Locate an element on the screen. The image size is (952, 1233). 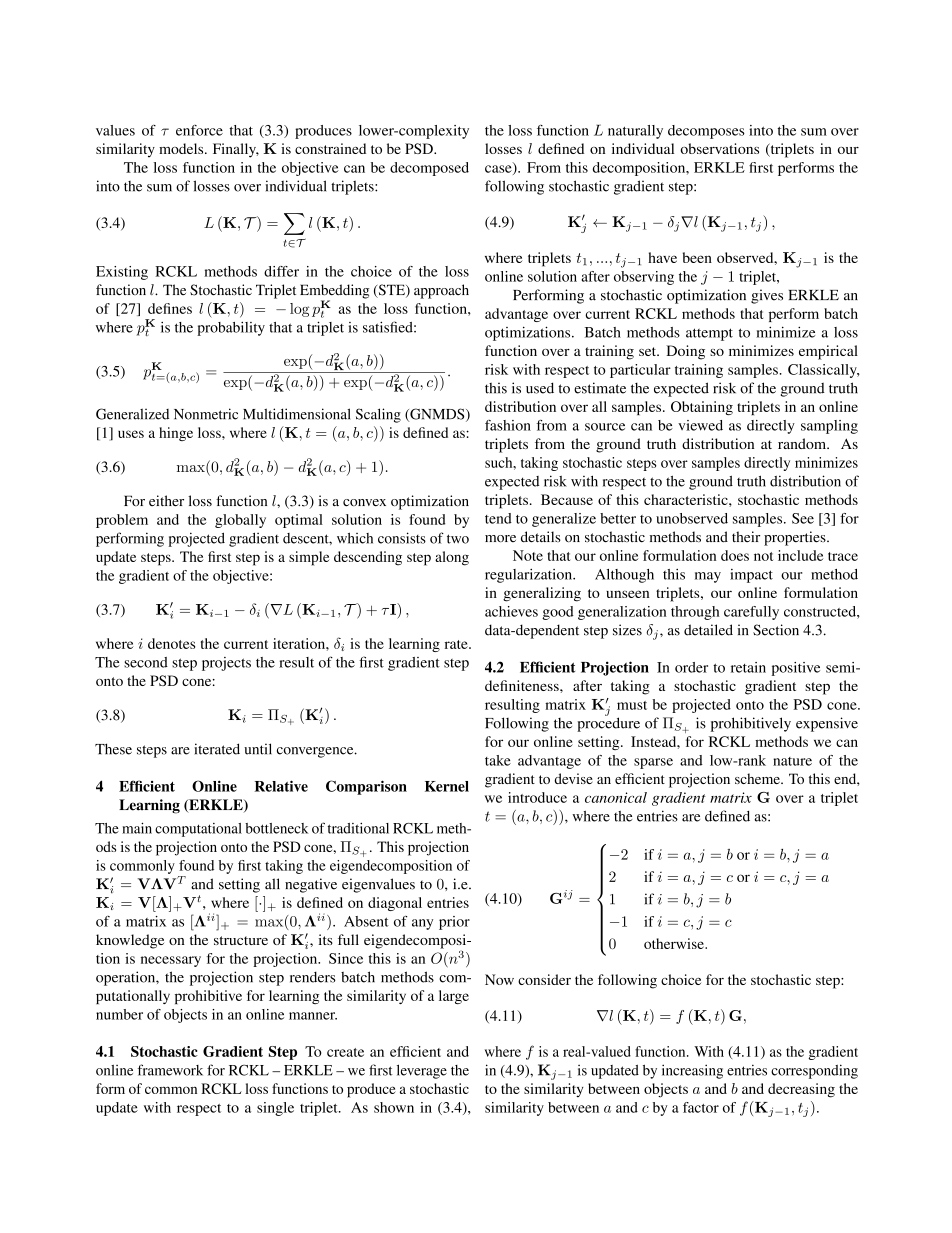
models is located at coordinates (182, 148).
